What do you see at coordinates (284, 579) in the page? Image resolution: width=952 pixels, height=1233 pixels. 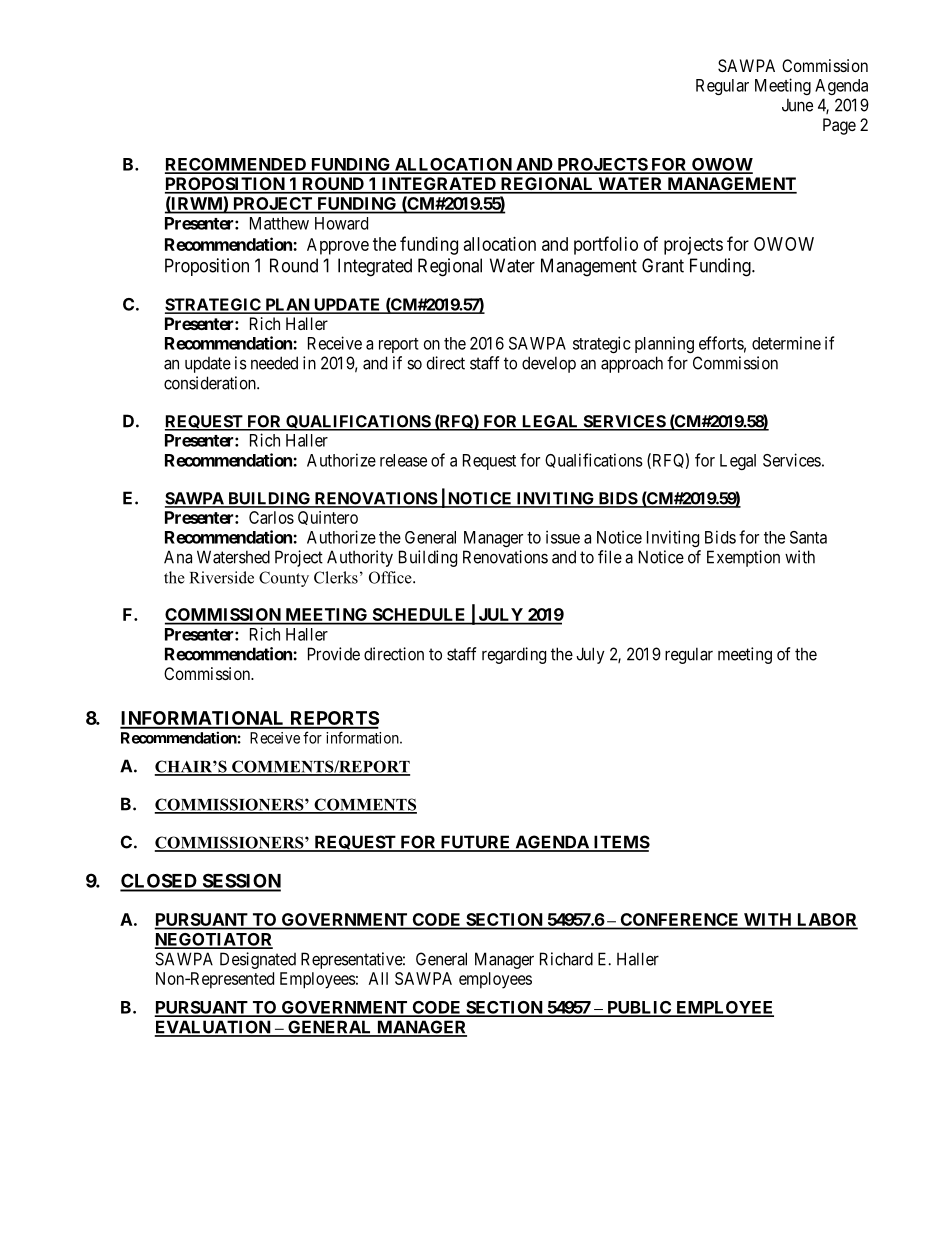 I see `County` at bounding box center [284, 579].
